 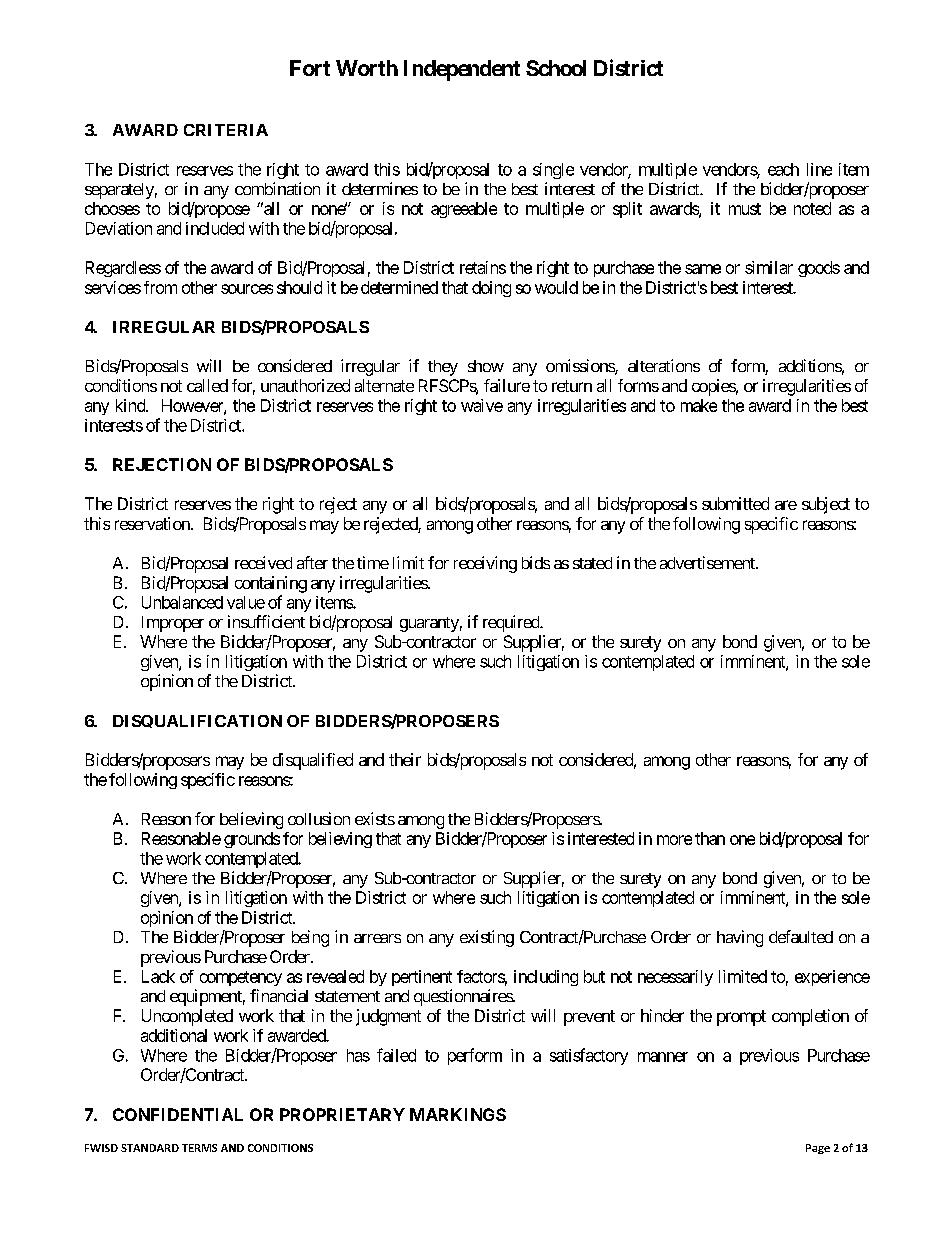 What do you see at coordinates (491, 289) in the page?
I see `doing` at bounding box center [491, 289].
